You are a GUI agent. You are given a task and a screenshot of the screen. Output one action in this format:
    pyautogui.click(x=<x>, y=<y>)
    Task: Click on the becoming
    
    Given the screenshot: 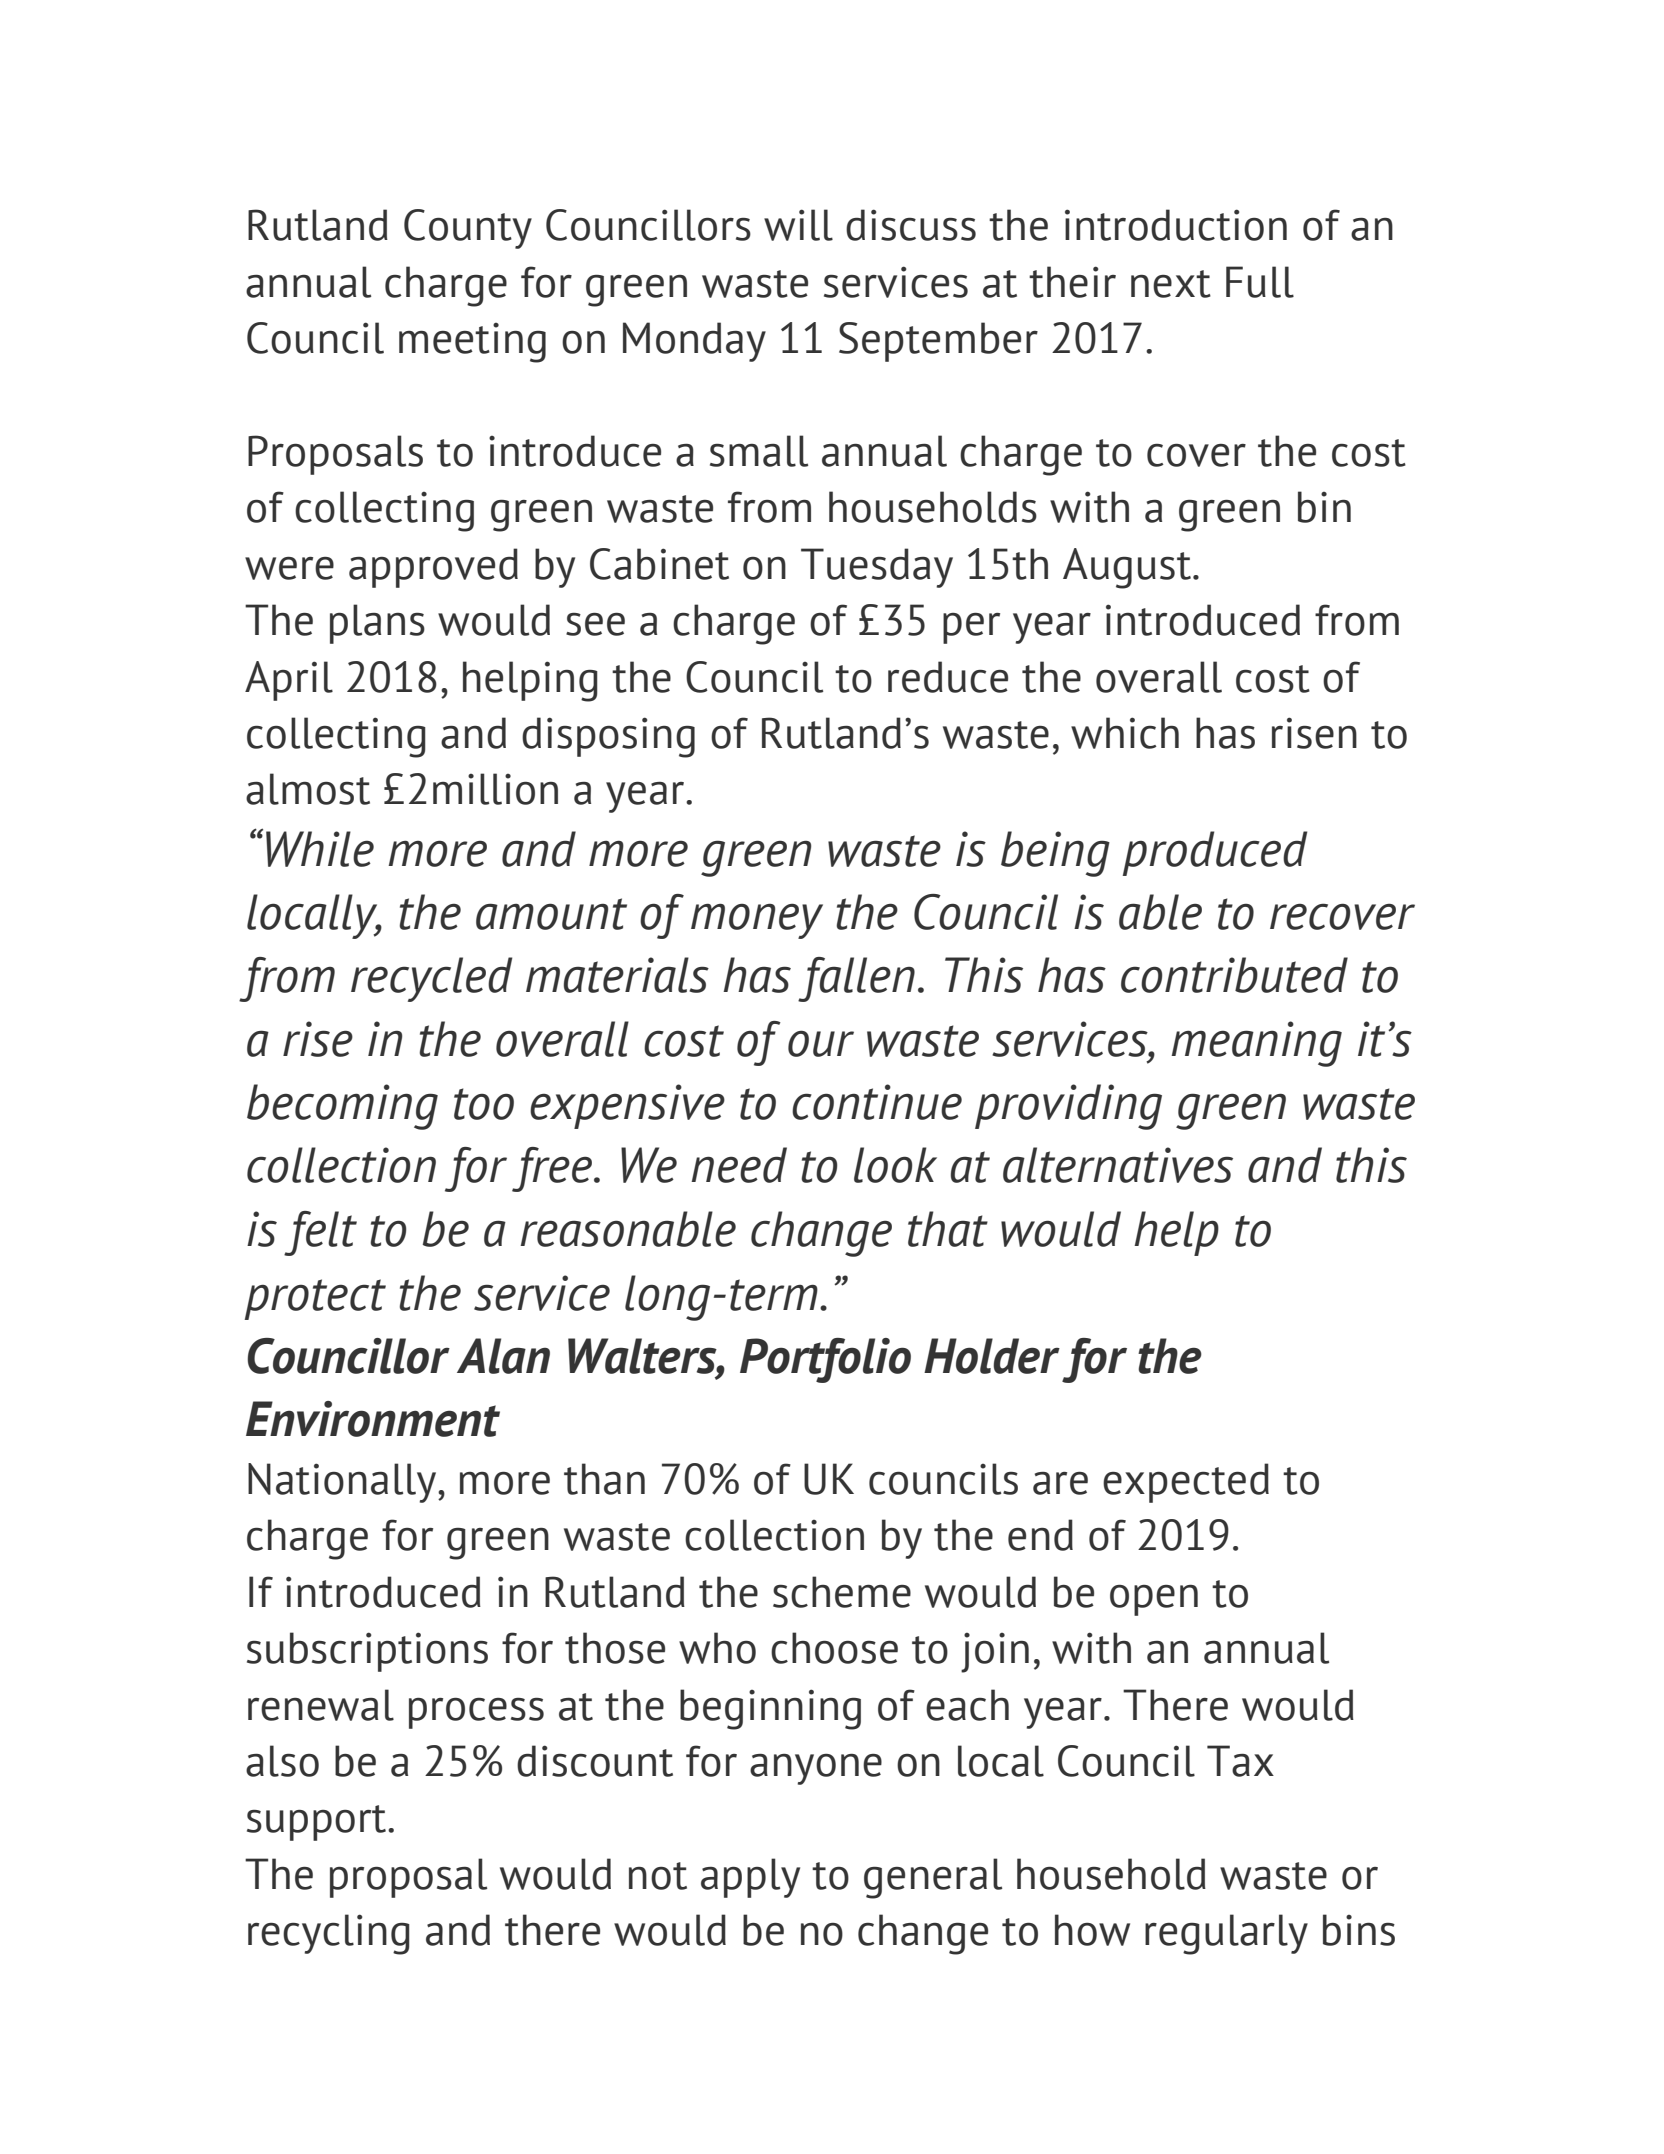 What is the action you would take?
    pyautogui.click(x=342, y=1107)
